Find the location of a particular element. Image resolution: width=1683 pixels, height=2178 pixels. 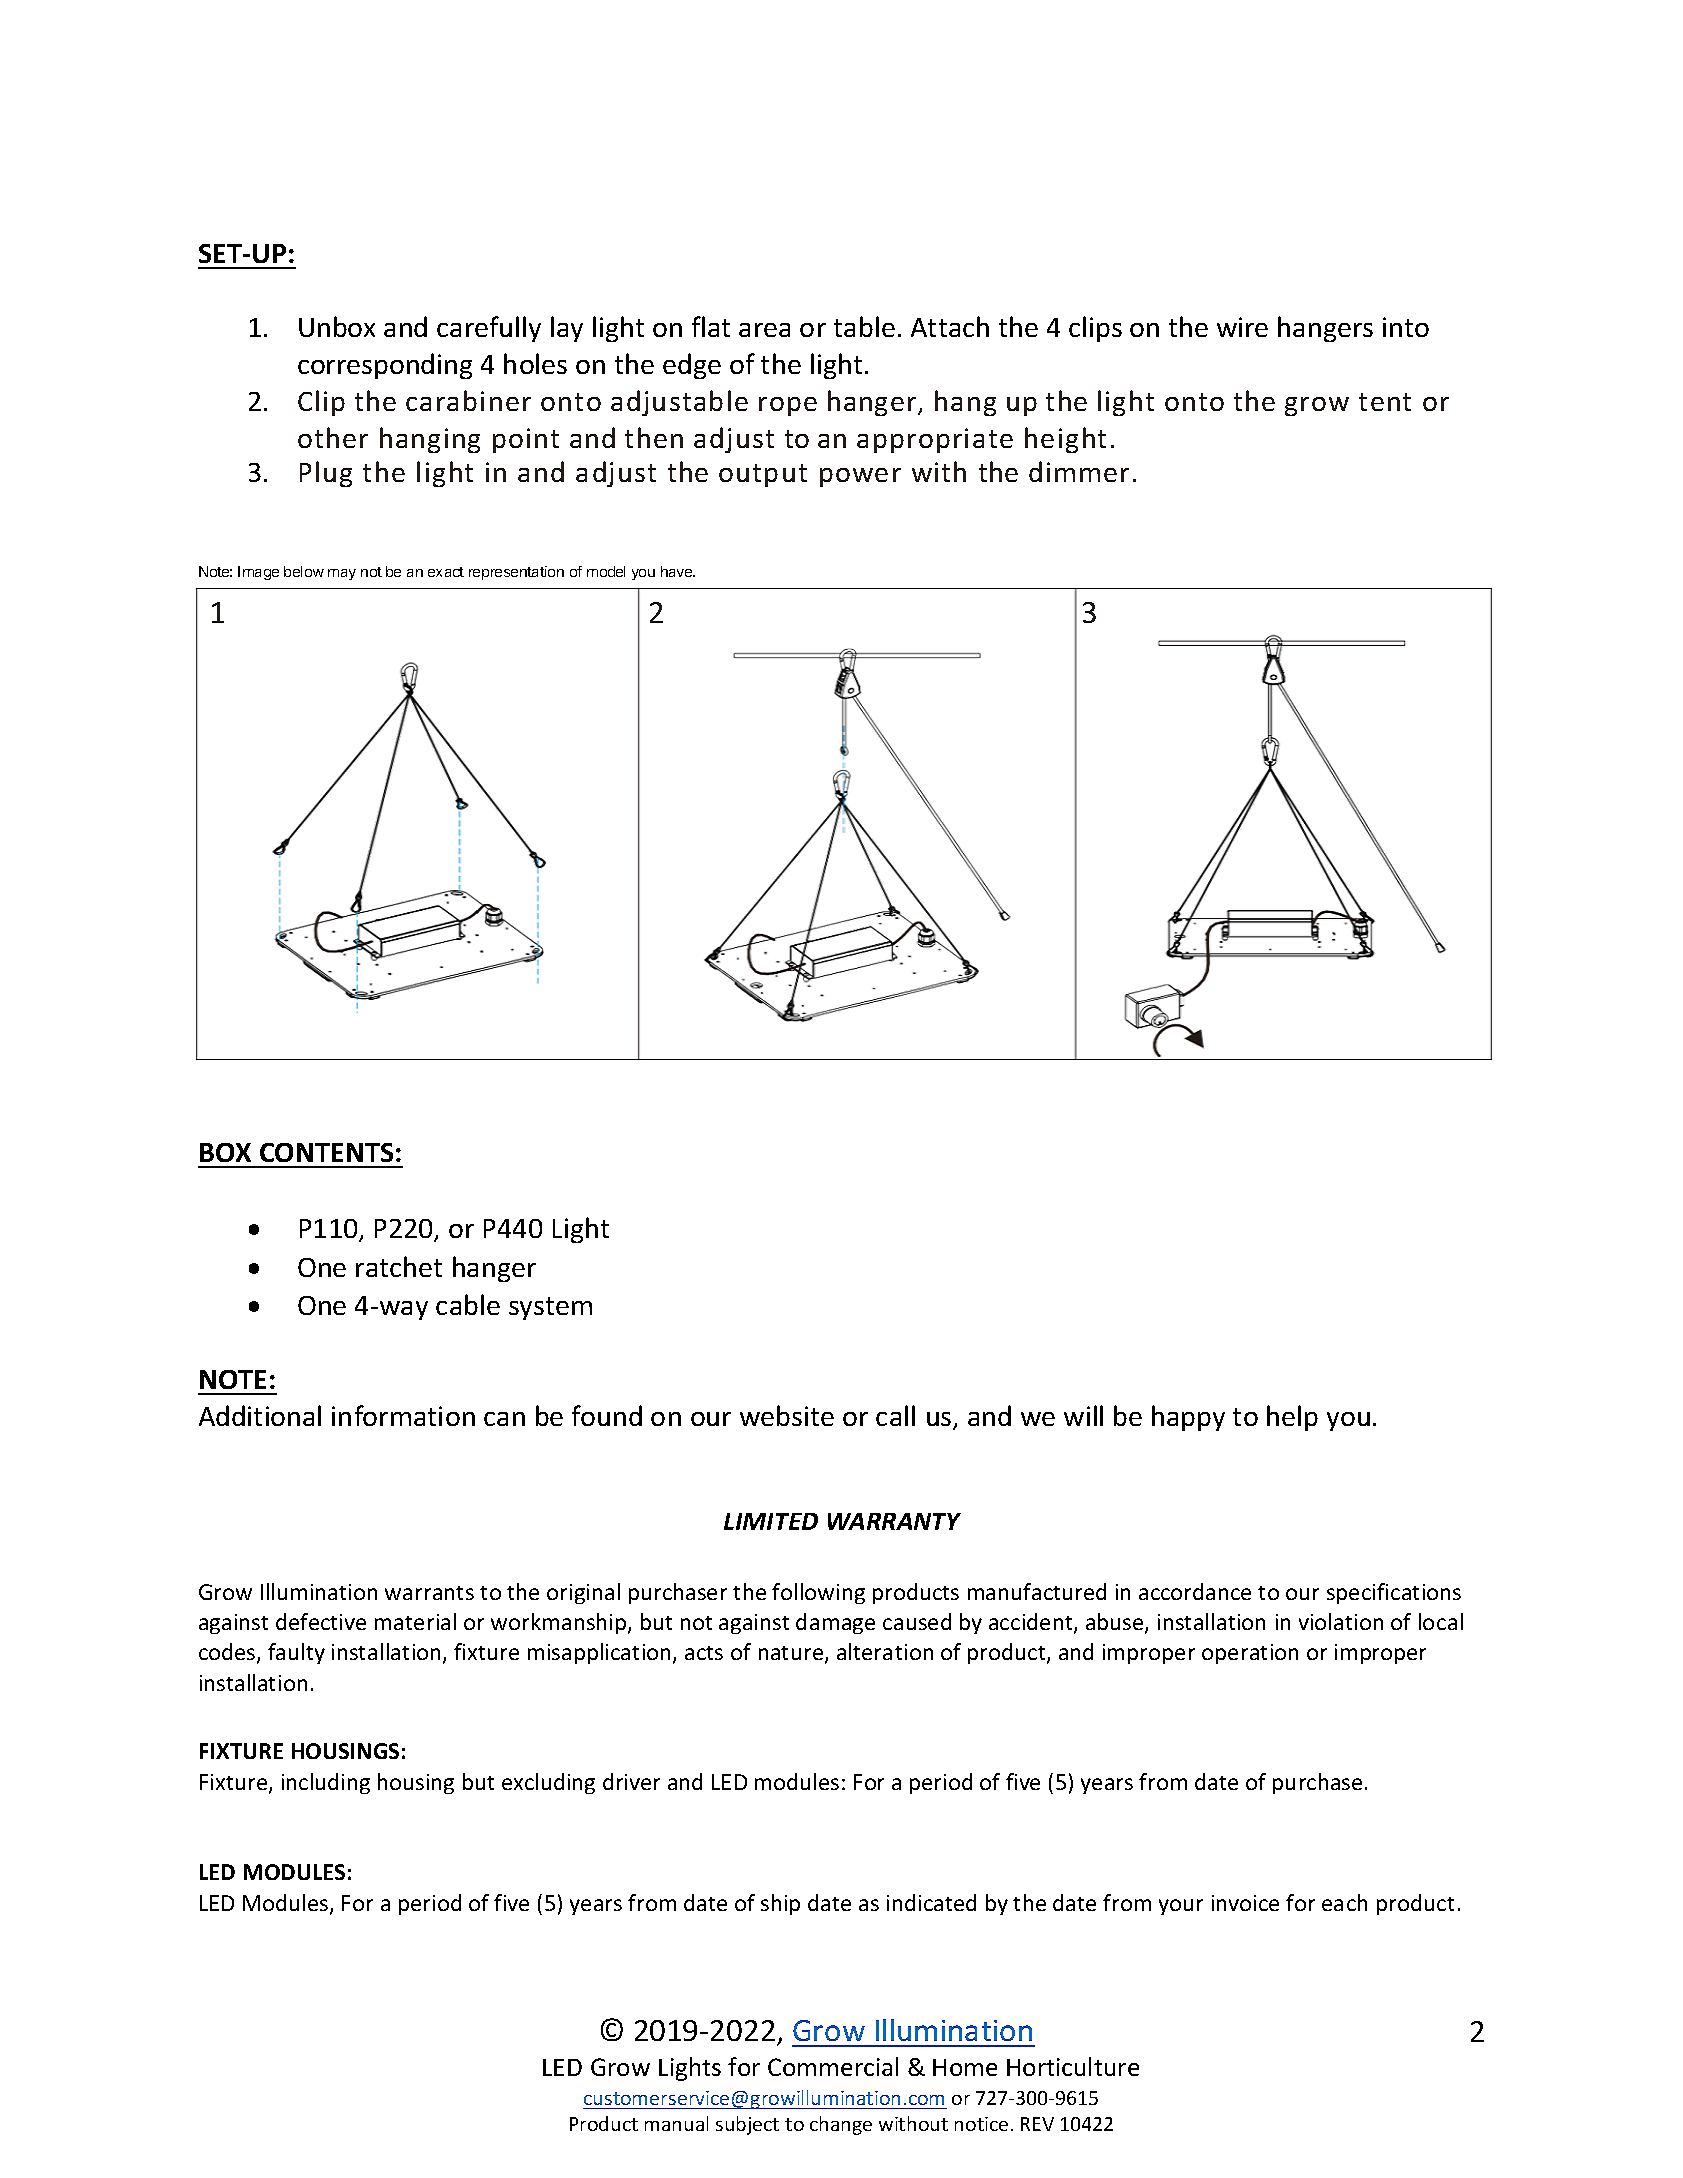

website is located at coordinates (787, 1415).
